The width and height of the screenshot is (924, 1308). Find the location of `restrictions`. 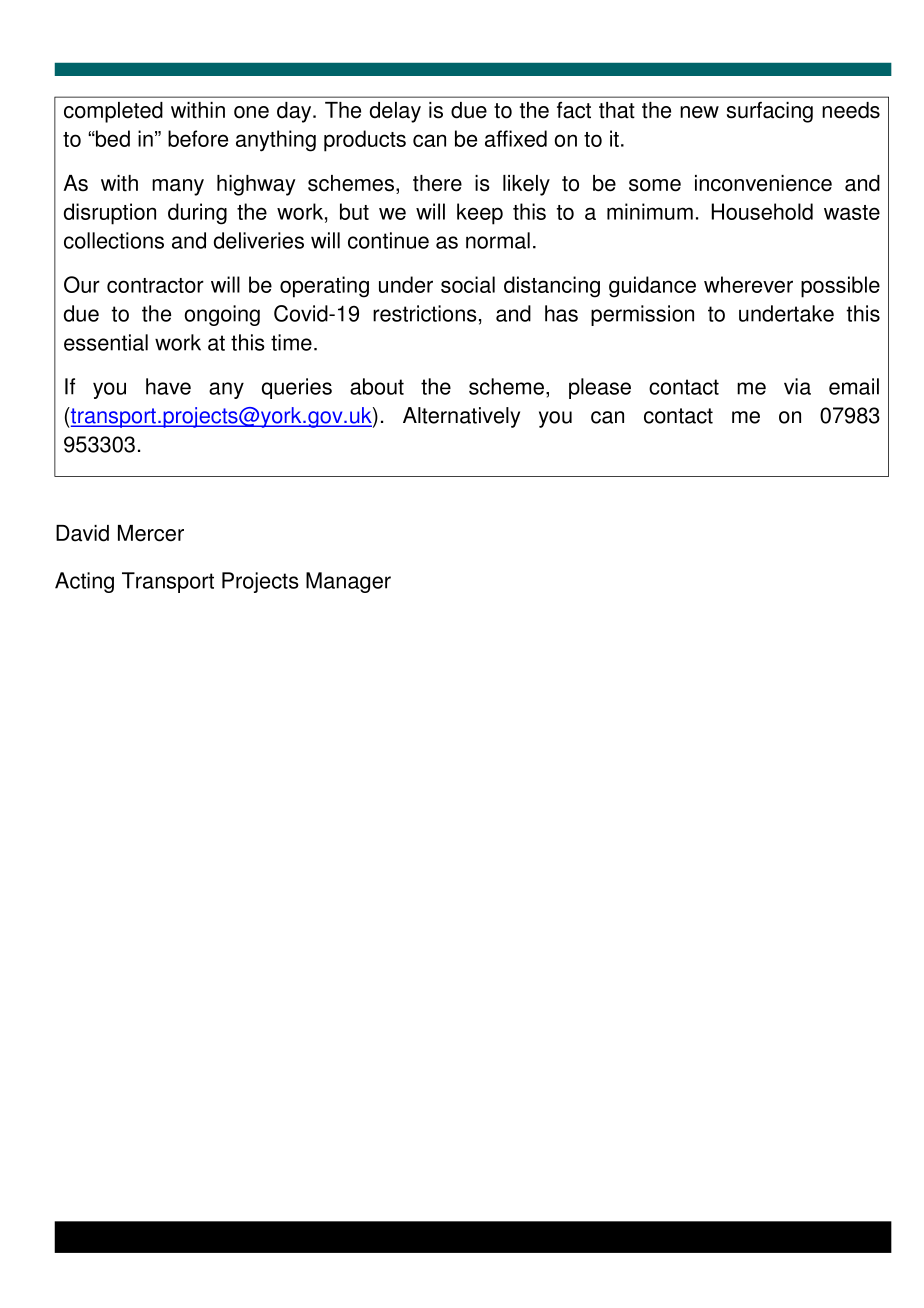

restrictions is located at coordinates (425, 313).
